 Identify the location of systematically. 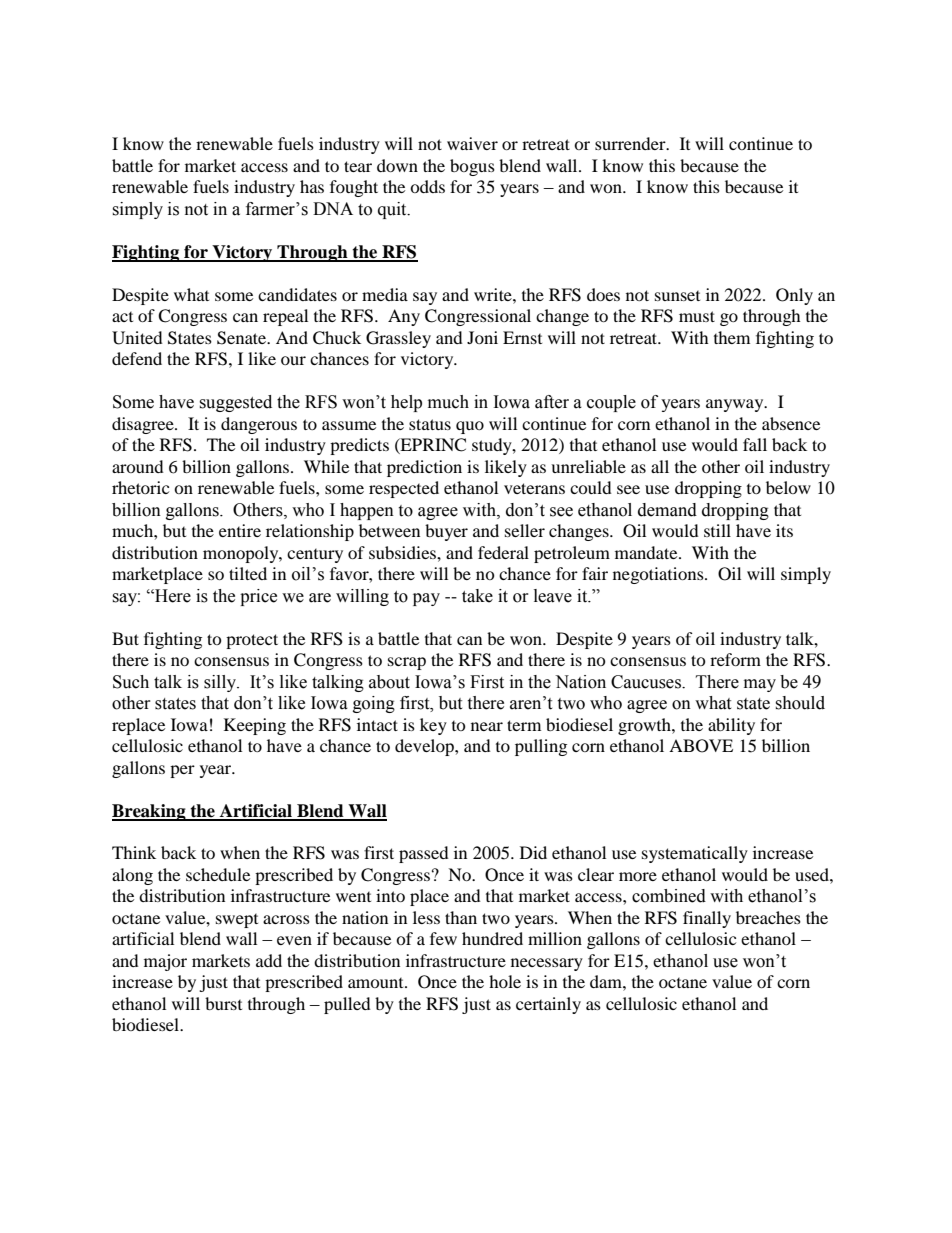
(695, 854).
